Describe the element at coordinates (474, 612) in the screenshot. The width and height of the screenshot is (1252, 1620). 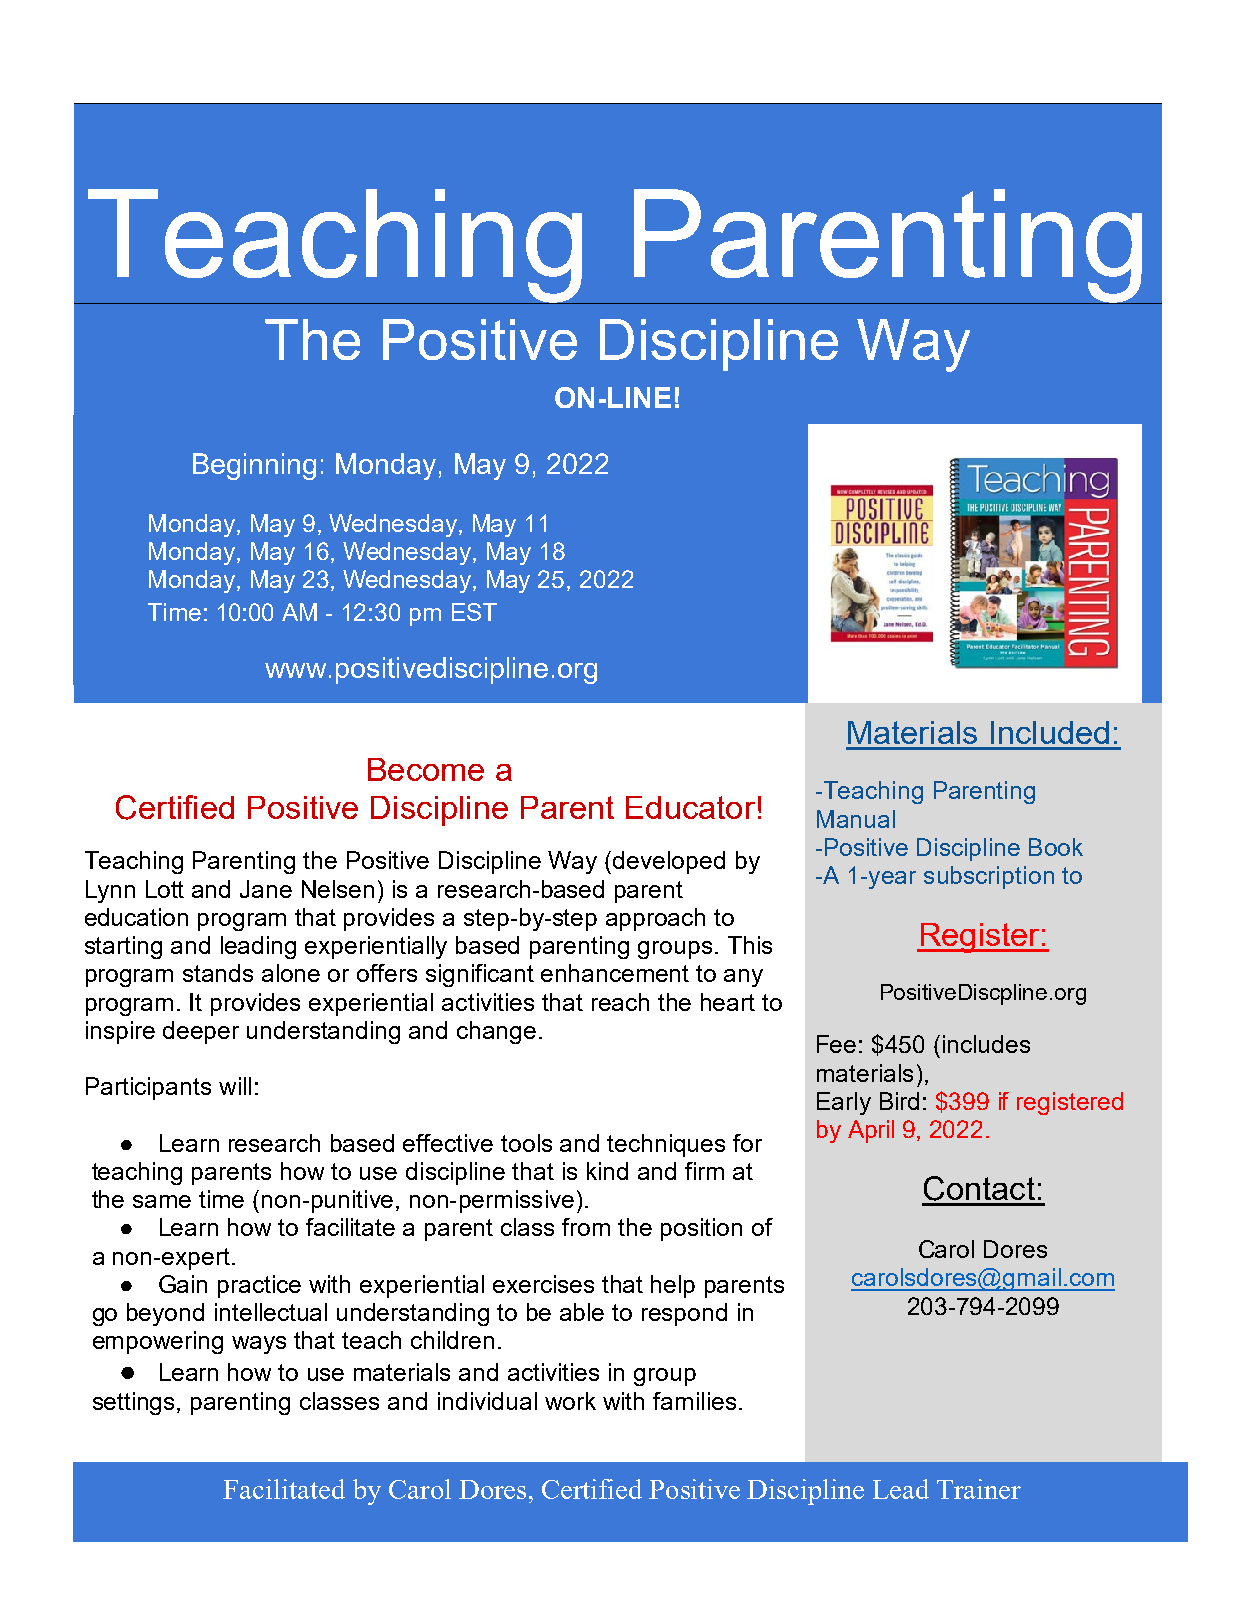
I see `EST` at that location.
